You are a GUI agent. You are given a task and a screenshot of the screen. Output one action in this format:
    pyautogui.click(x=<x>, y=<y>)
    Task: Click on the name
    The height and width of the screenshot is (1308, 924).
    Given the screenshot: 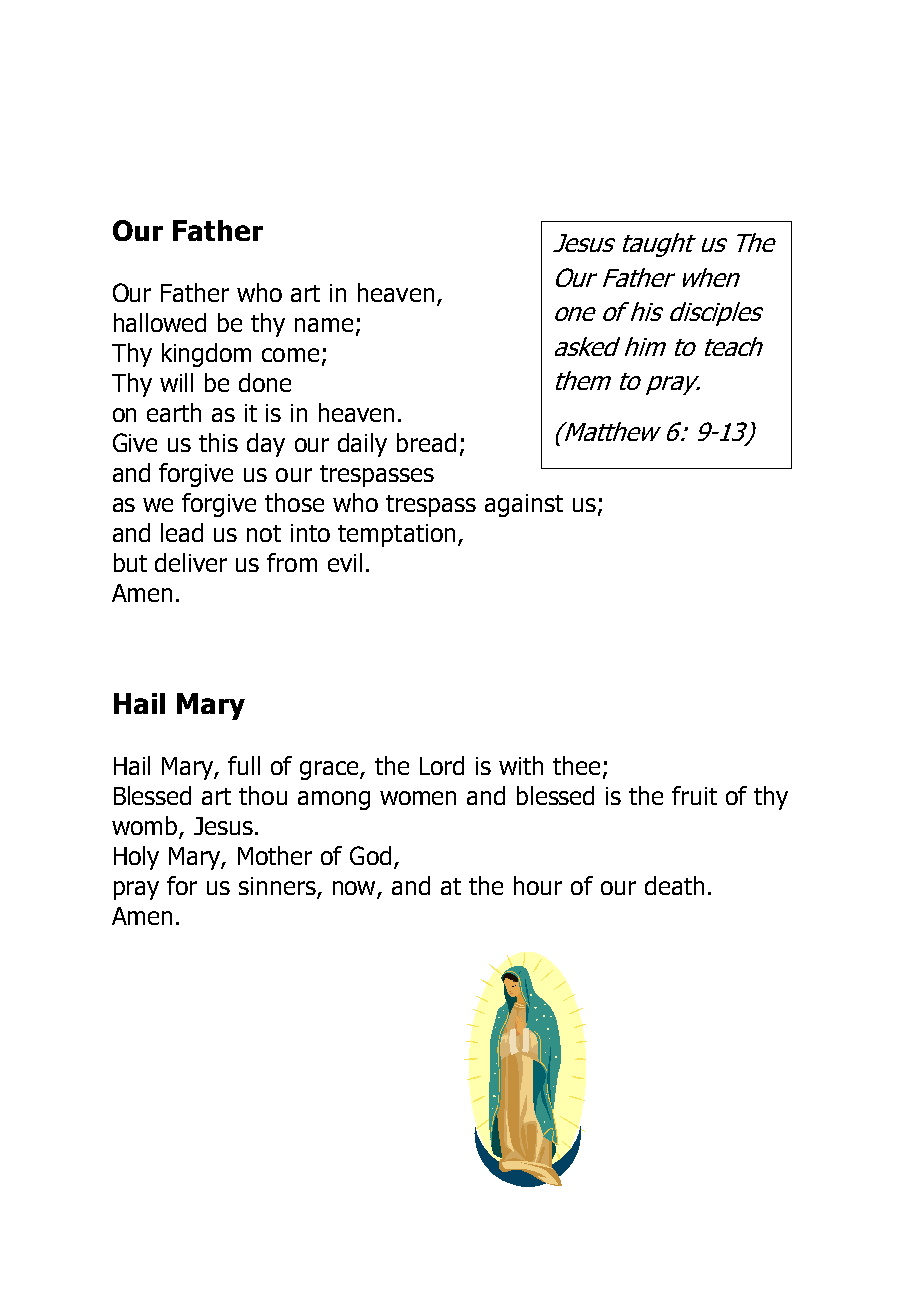 What is the action you would take?
    pyautogui.click(x=324, y=325)
